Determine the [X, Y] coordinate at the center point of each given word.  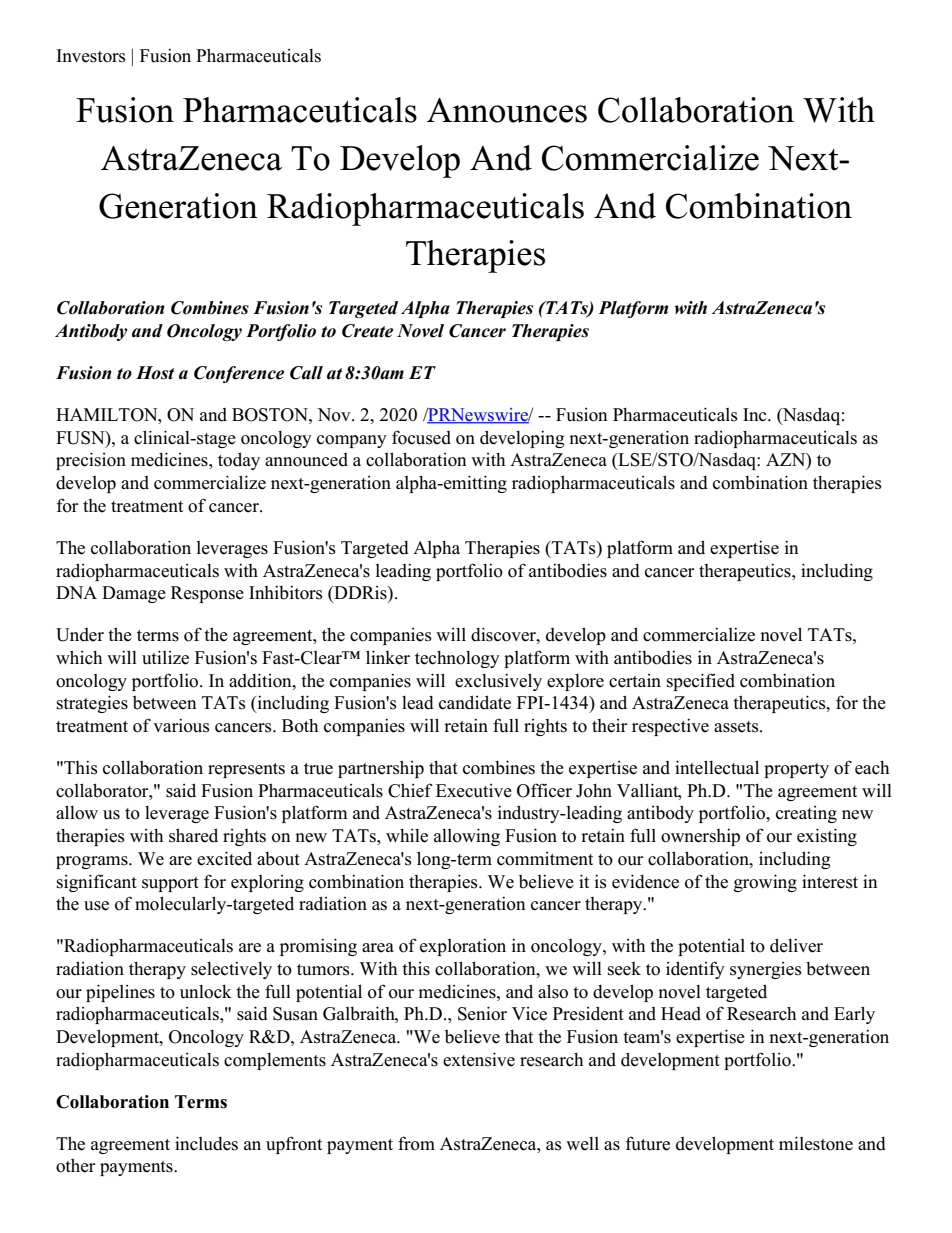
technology [457, 659]
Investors [91, 56]
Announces [507, 110]
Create [367, 331]
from [416, 1143]
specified [701, 682]
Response [207, 594]
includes [206, 1143]
